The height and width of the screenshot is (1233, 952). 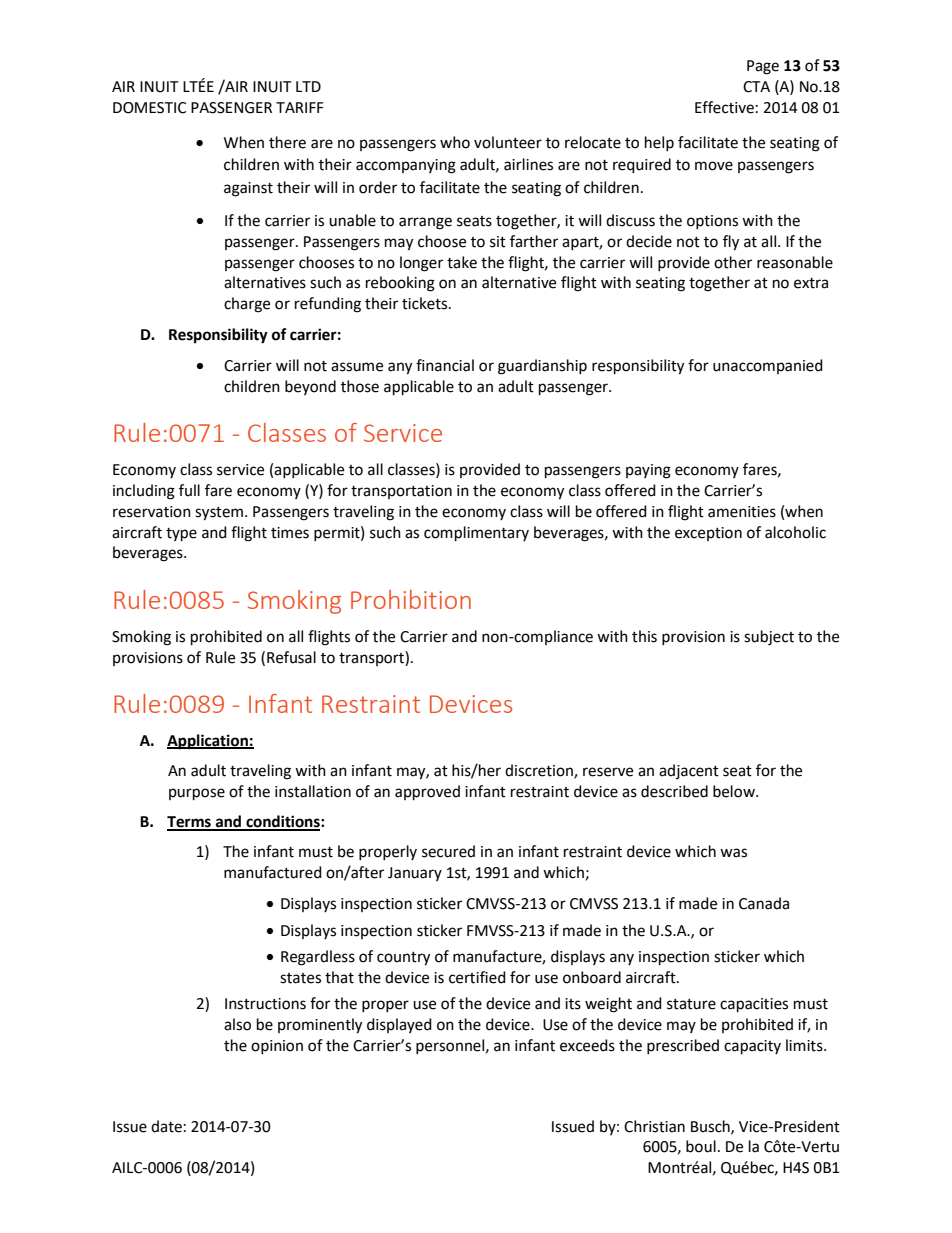 I want to click on DOMESTIC, so click(x=149, y=108).
